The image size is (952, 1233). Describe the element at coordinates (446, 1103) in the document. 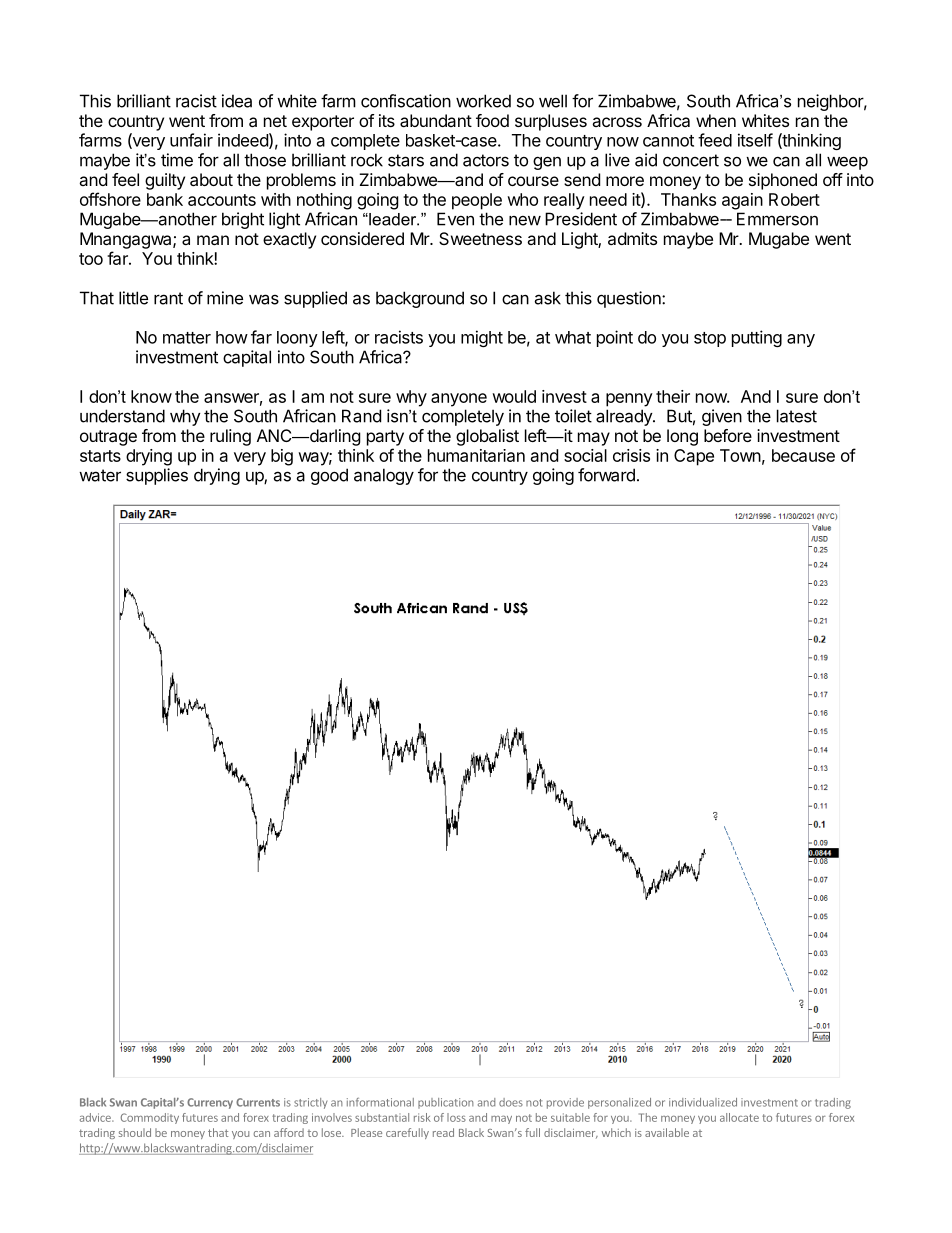

I see `publication` at that location.
